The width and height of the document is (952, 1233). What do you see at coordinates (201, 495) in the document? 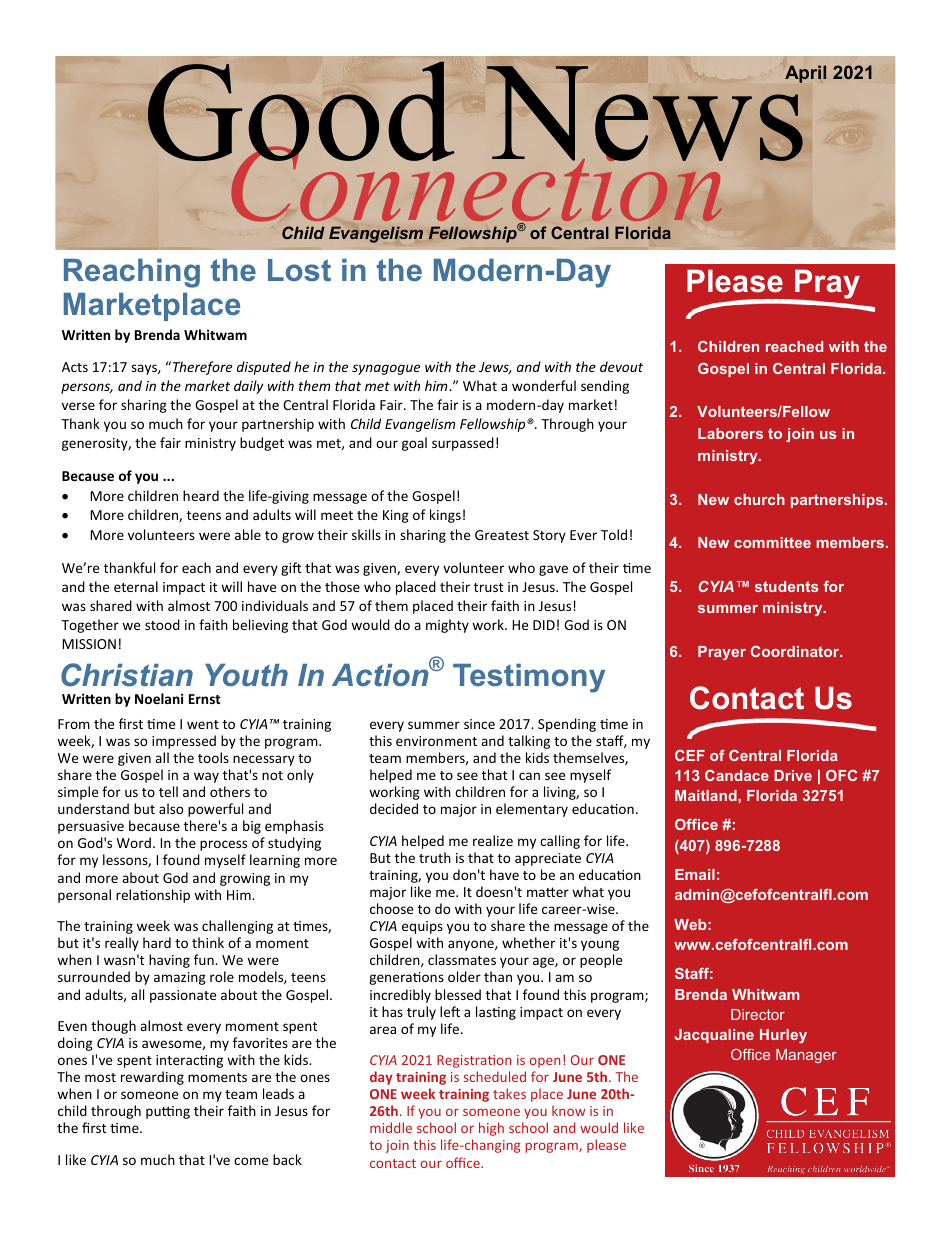
I see `heard` at bounding box center [201, 495].
